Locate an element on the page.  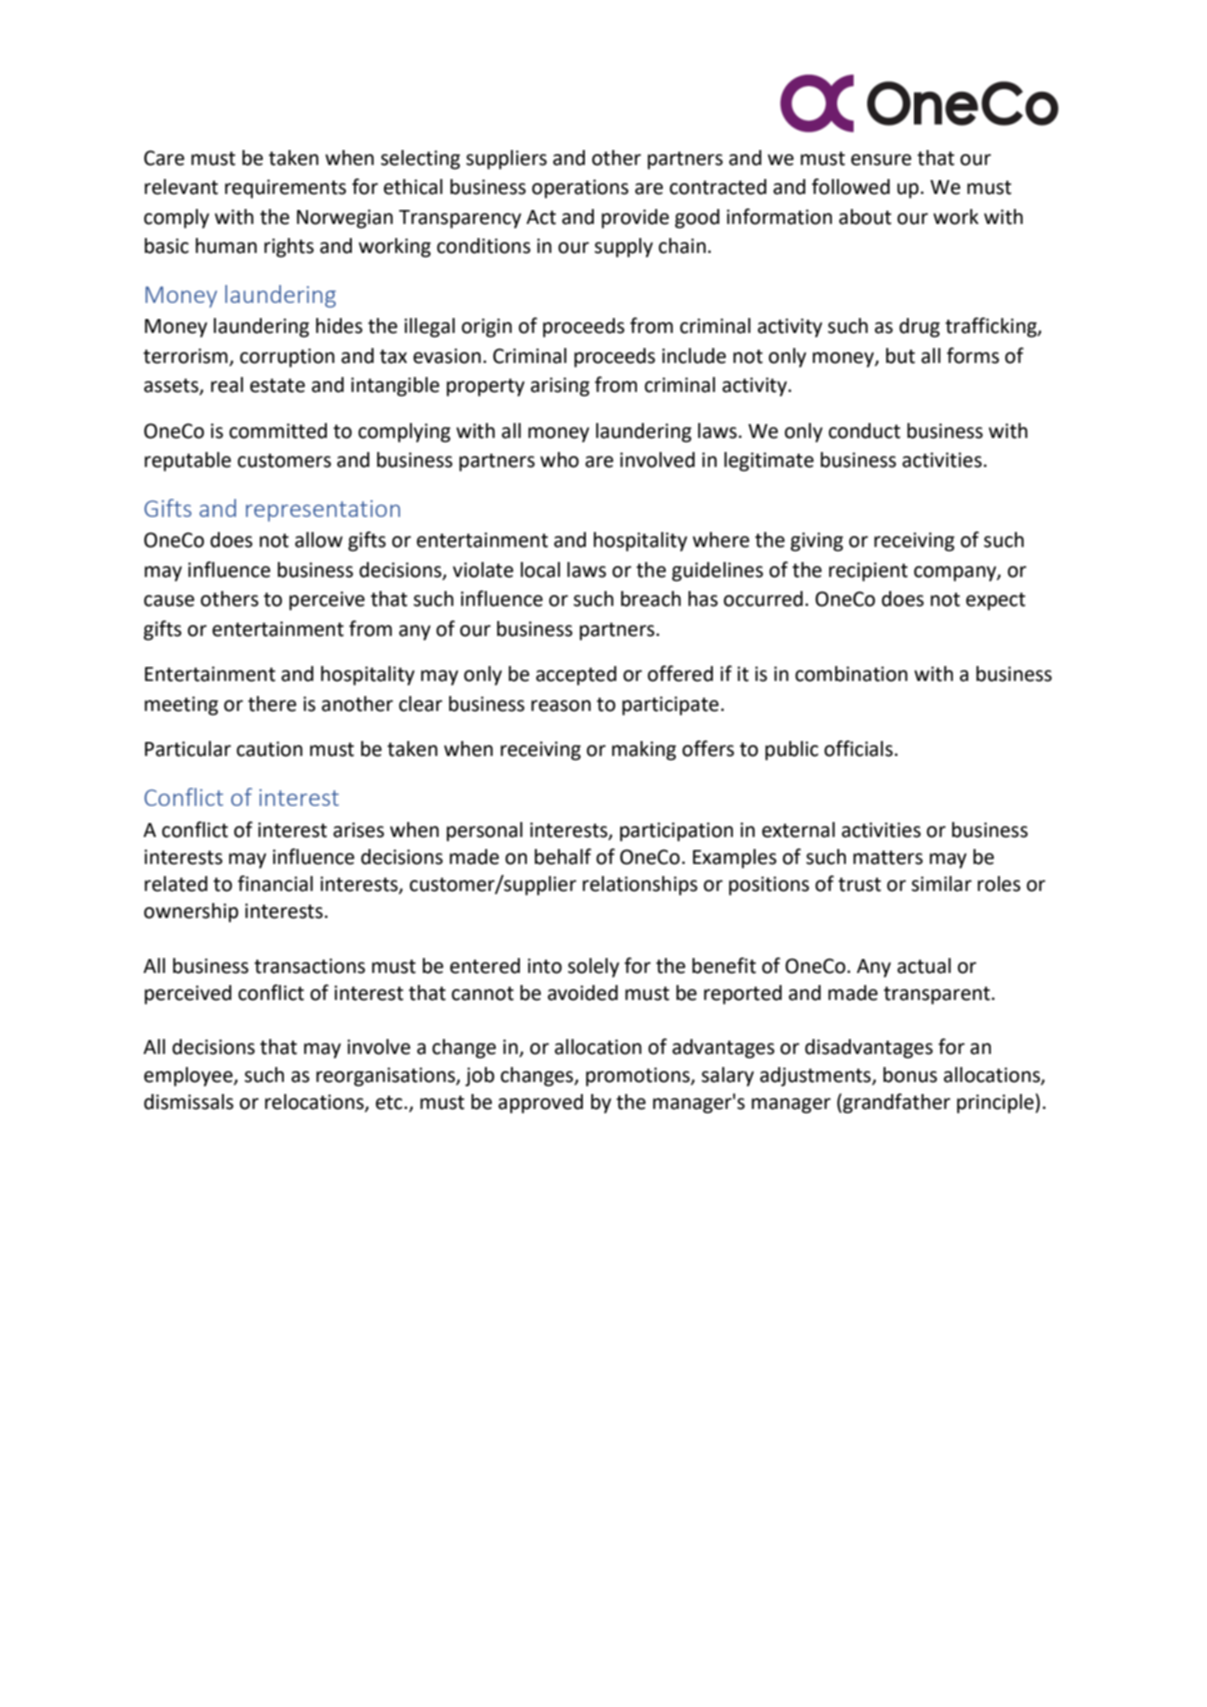
followed is located at coordinates (851, 186).
